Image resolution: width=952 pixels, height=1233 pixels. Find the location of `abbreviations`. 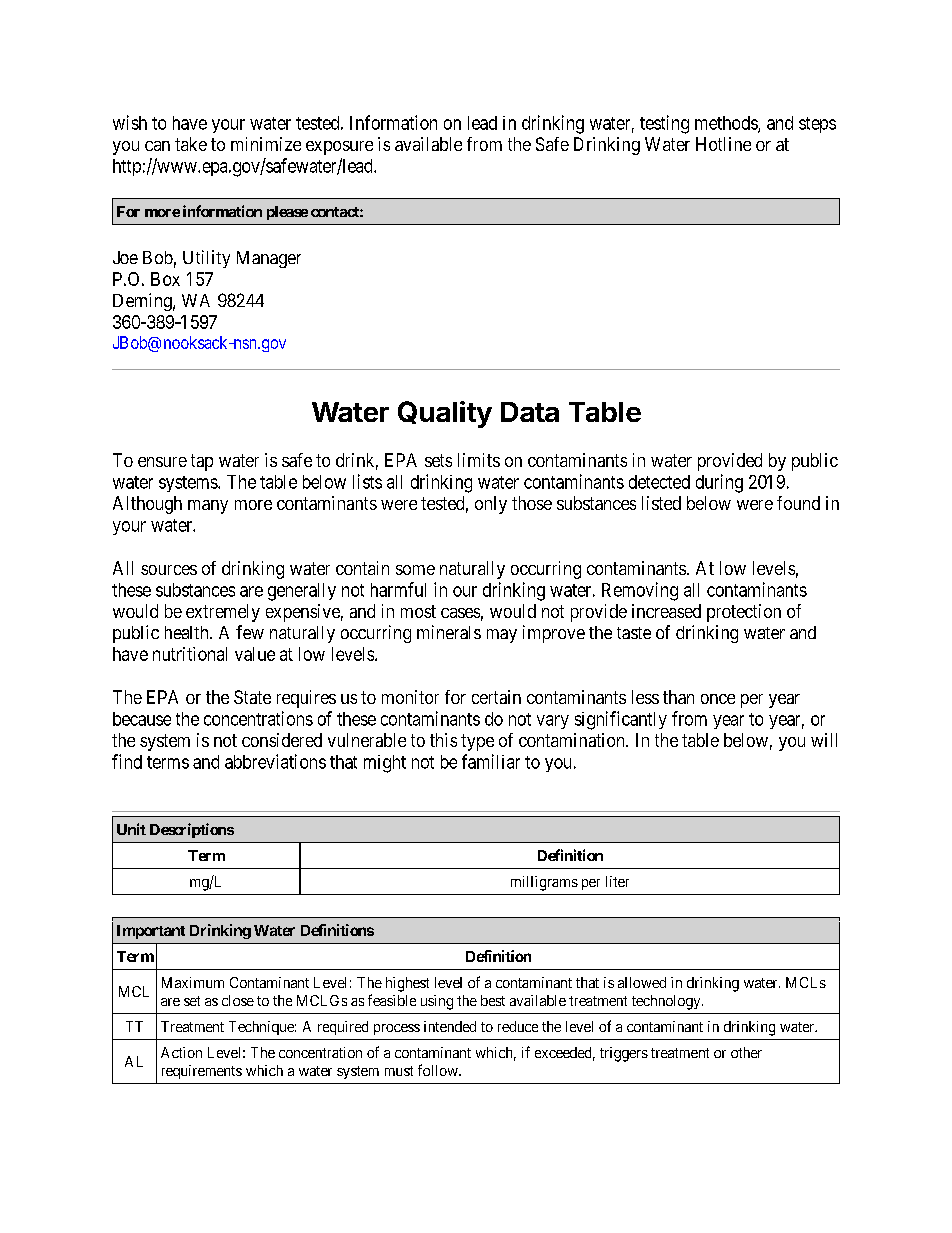

abbreviations is located at coordinates (275, 761).
